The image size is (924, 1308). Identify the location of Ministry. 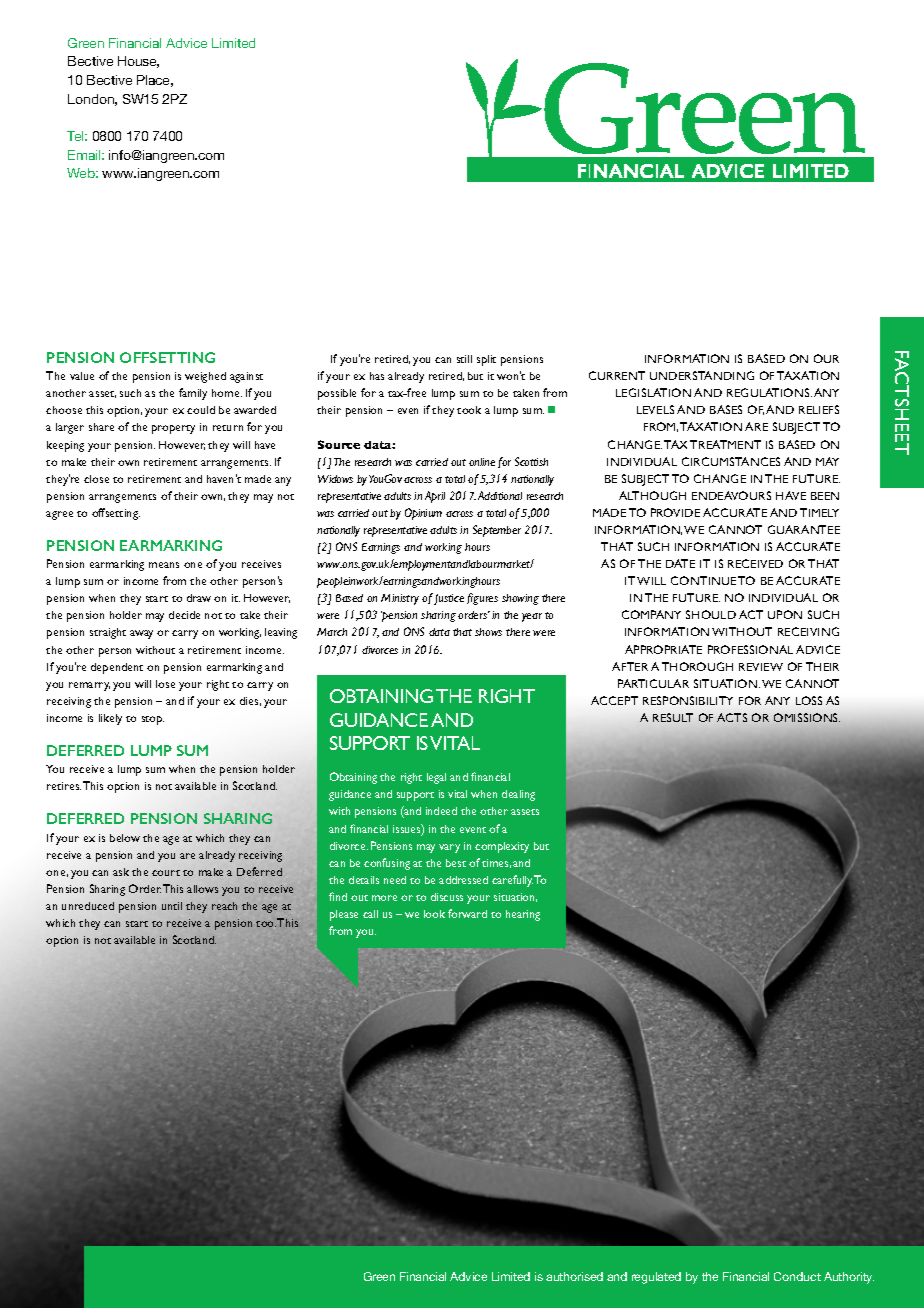
(400, 599).
